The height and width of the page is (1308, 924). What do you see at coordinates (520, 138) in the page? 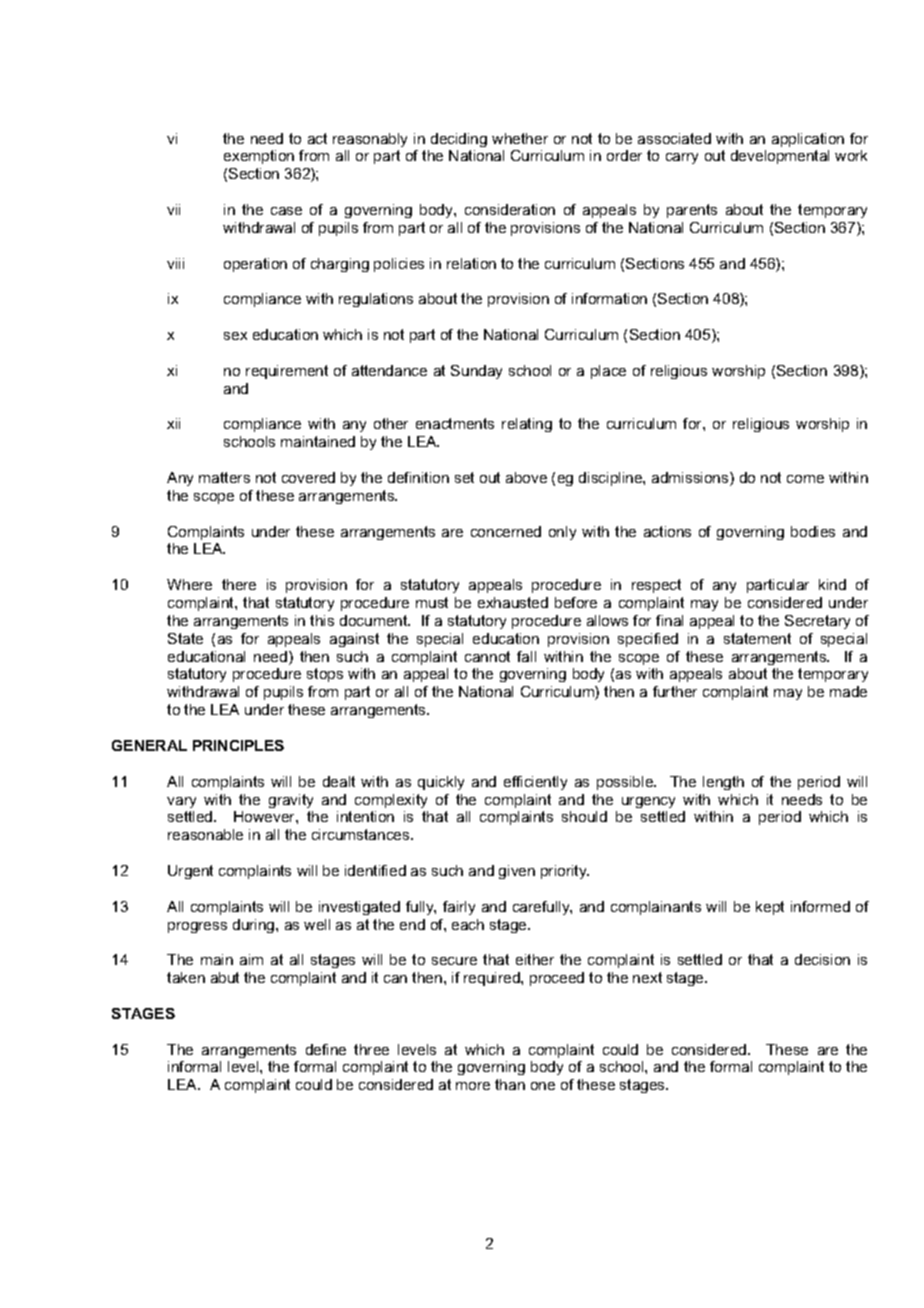
I see `whether` at bounding box center [520, 138].
